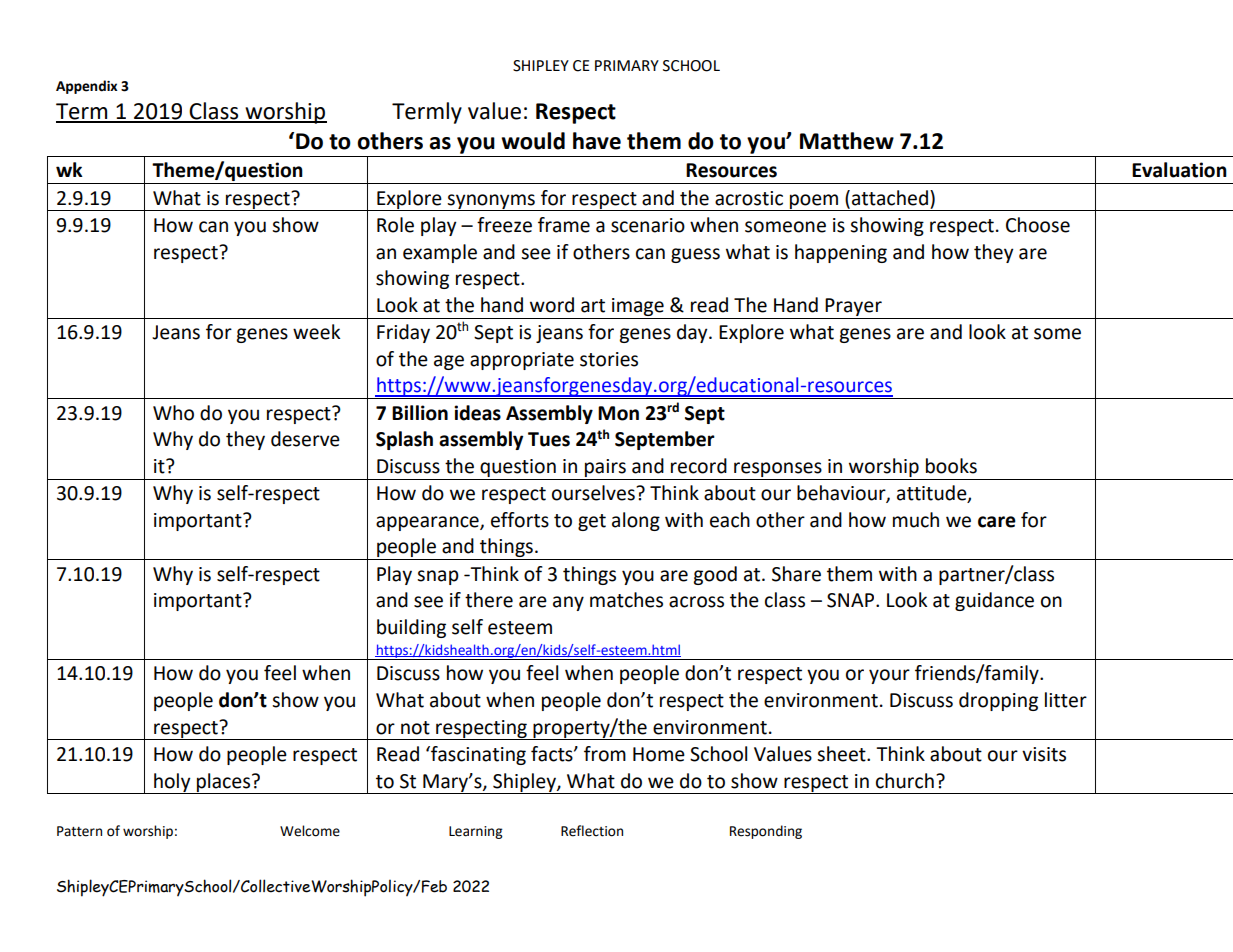  What do you see at coordinates (597, 141) in the image?
I see `have` at bounding box center [597, 141].
